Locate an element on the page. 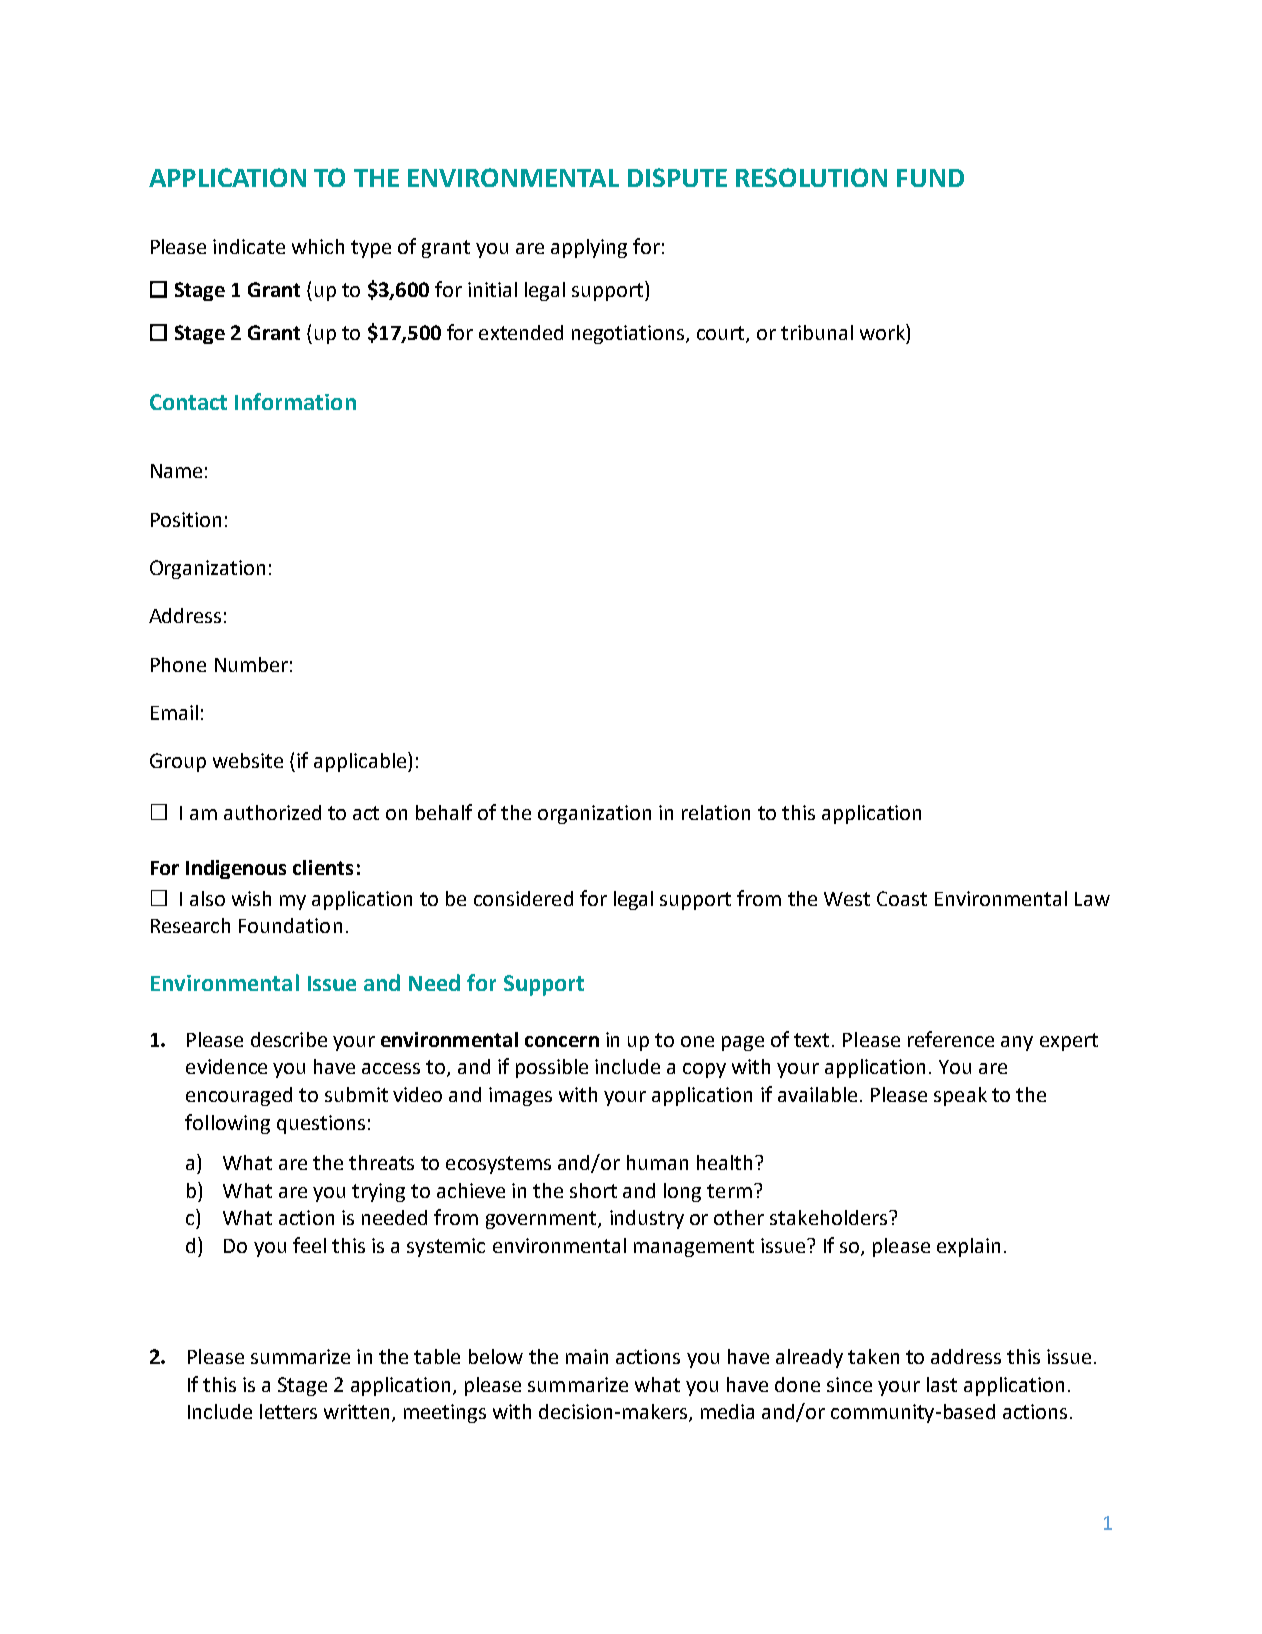  which is located at coordinates (318, 246).
